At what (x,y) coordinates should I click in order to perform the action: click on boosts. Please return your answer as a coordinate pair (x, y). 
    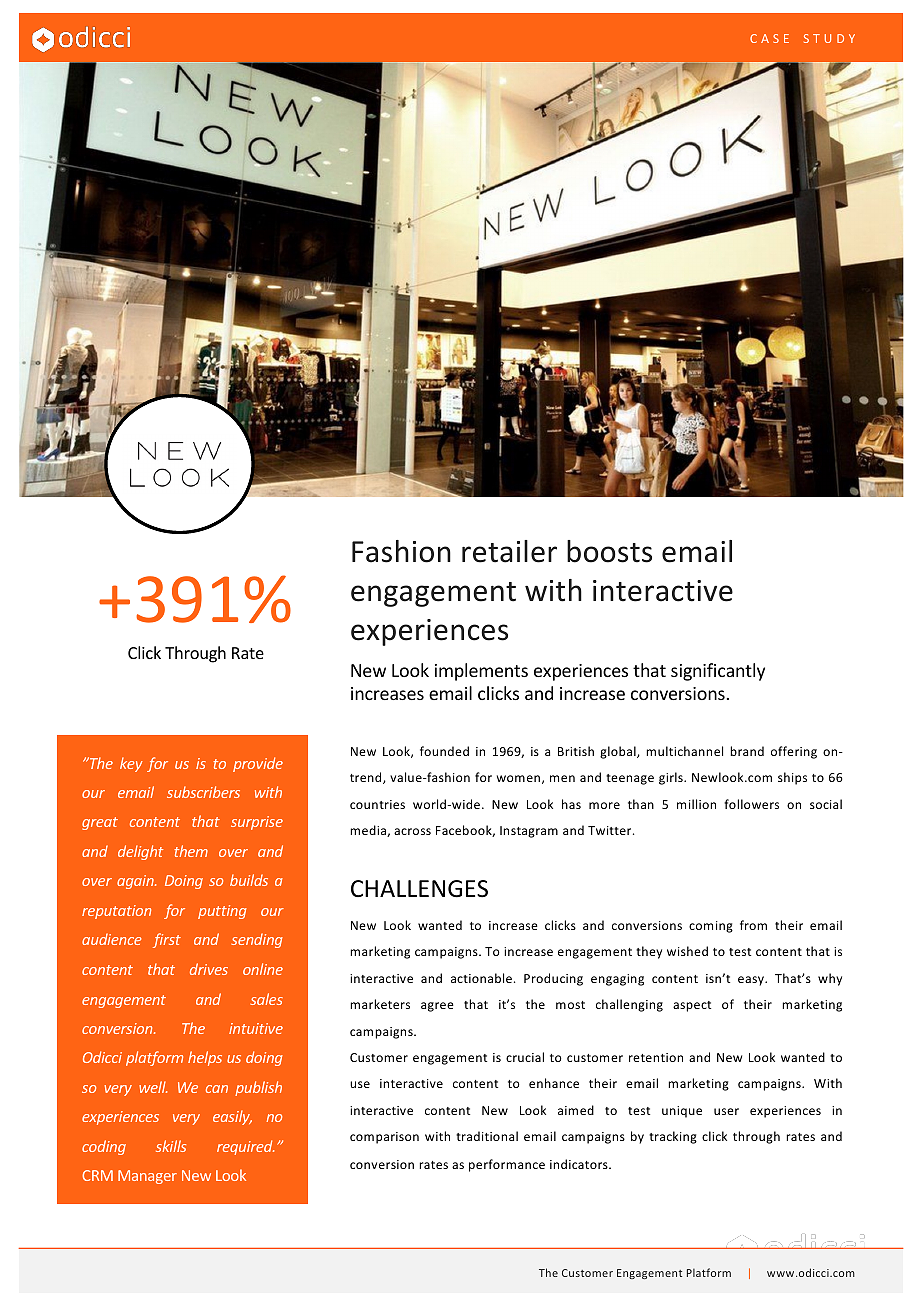
    Looking at the image, I should click on (609, 551).
